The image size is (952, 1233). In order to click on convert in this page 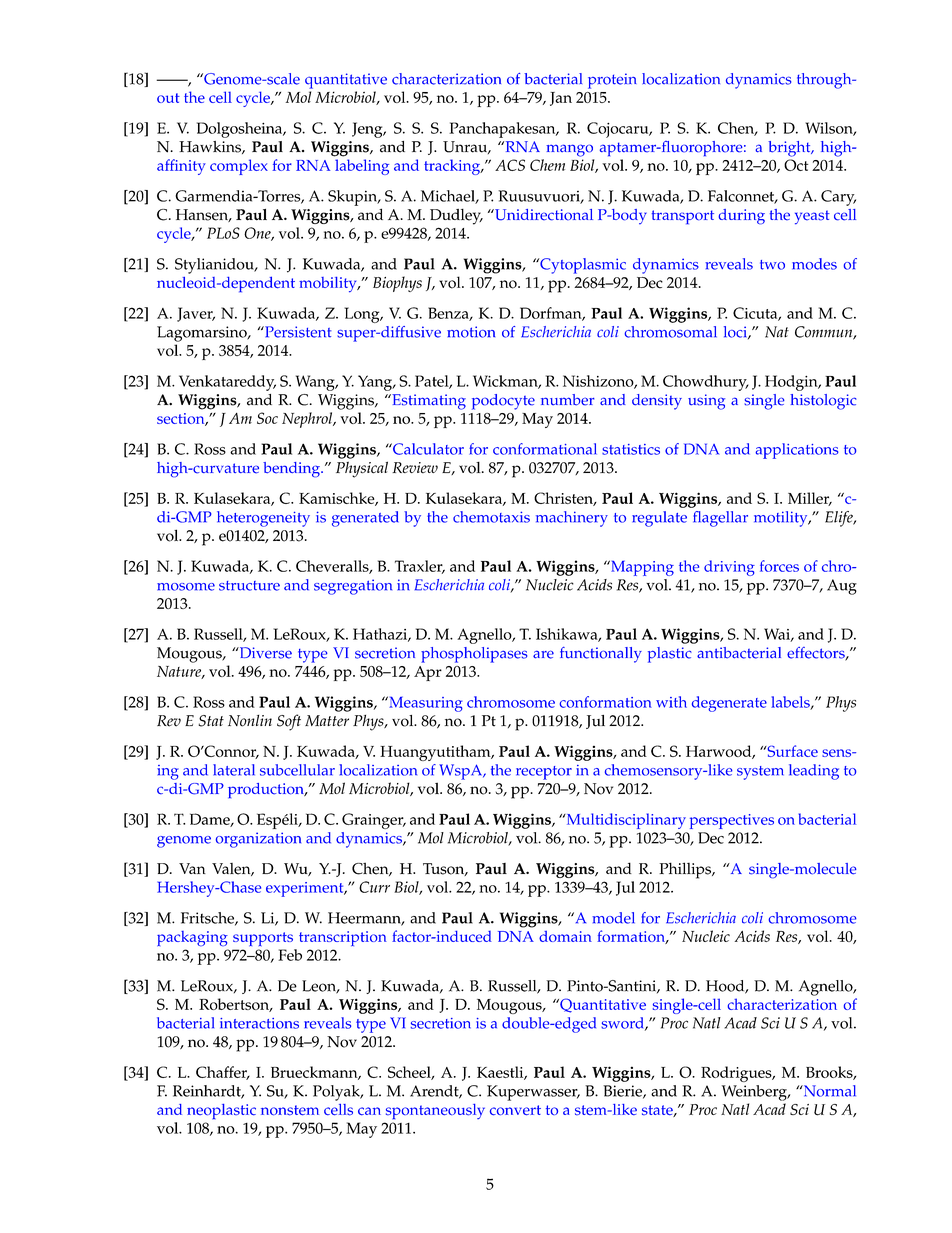, I will do `click(515, 1110)`.
